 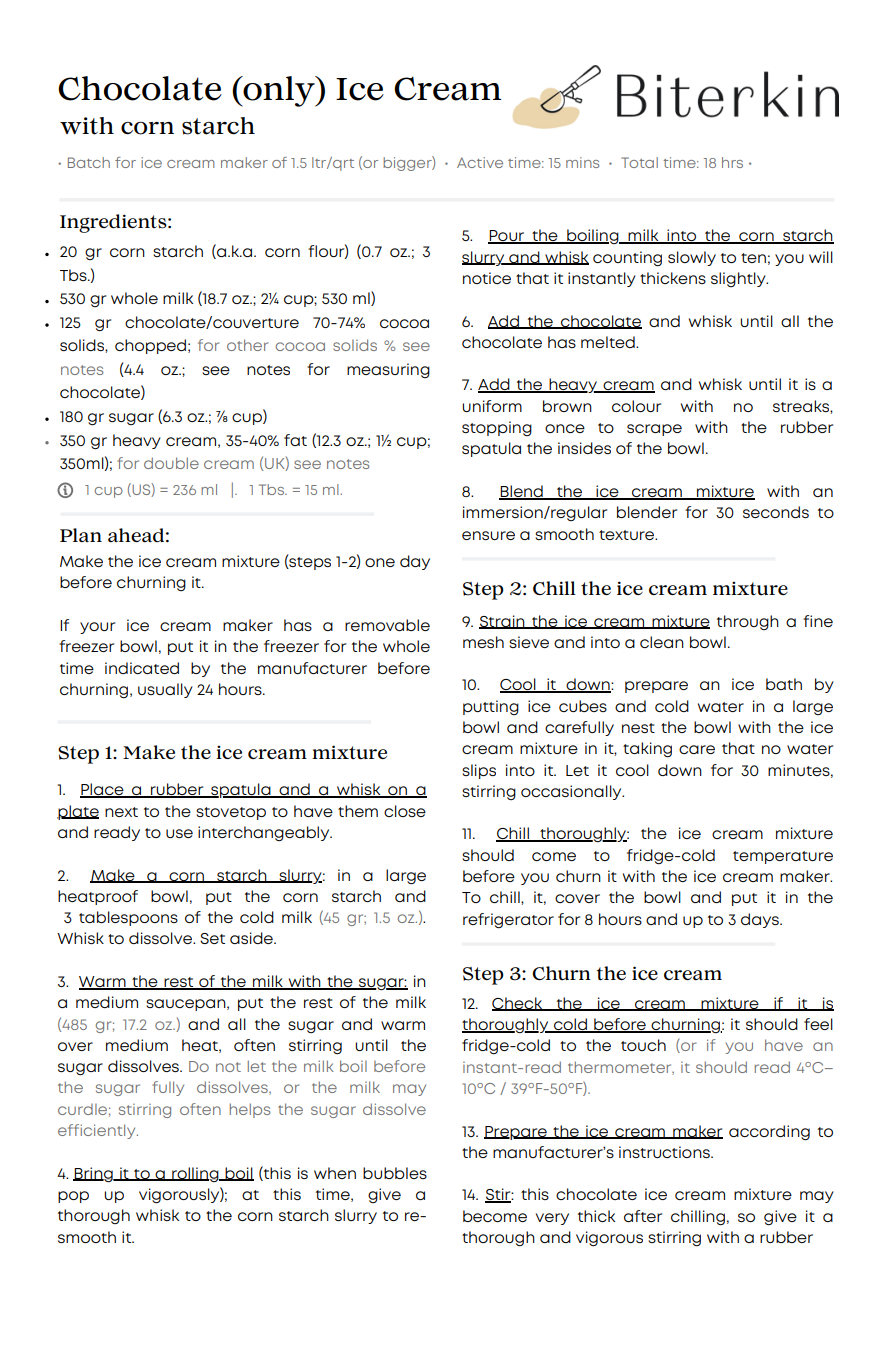 I want to click on hrs, so click(x=732, y=162).
